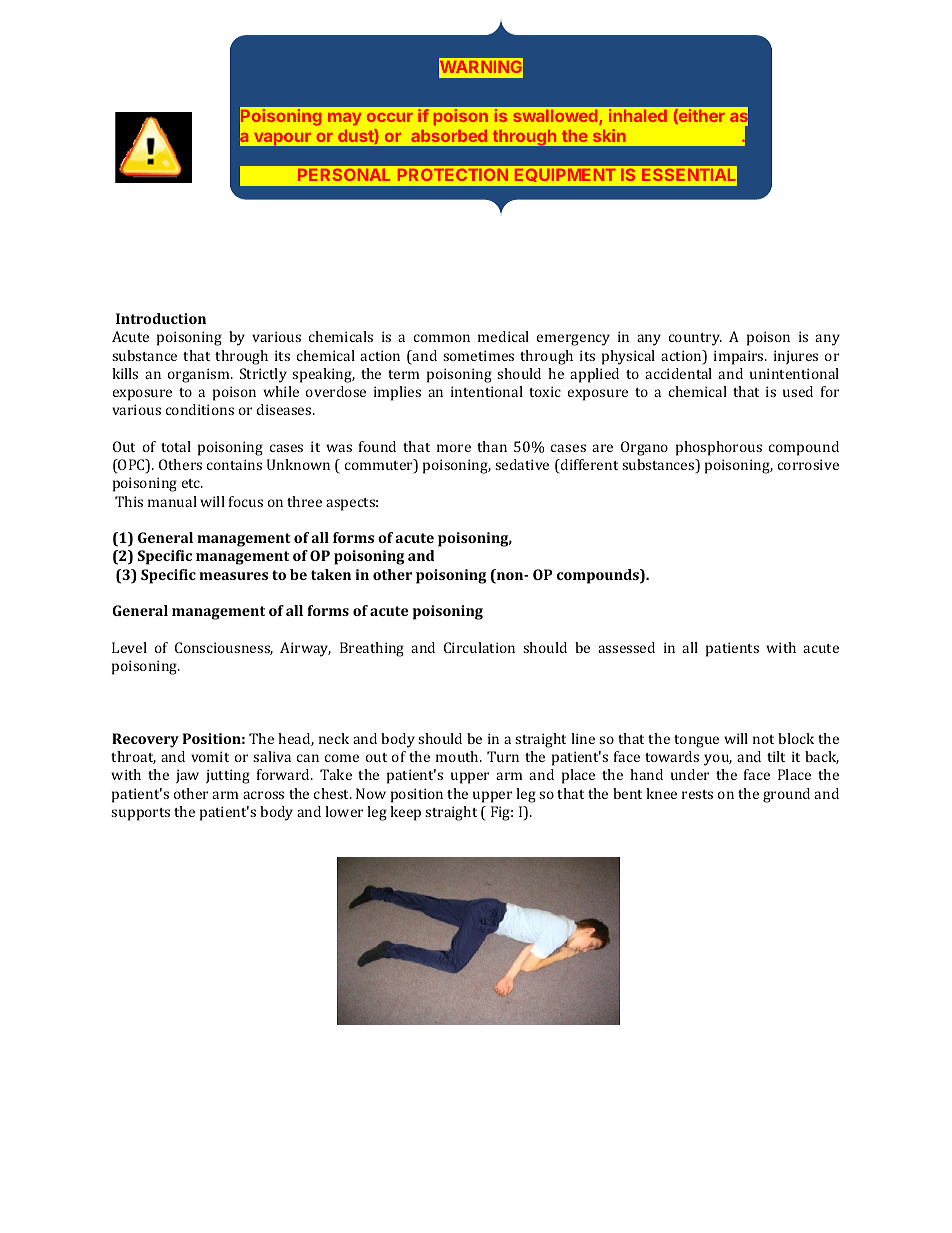 The height and width of the screenshot is (1233, 952). I want to click on inhaled, so click(638, 115).
